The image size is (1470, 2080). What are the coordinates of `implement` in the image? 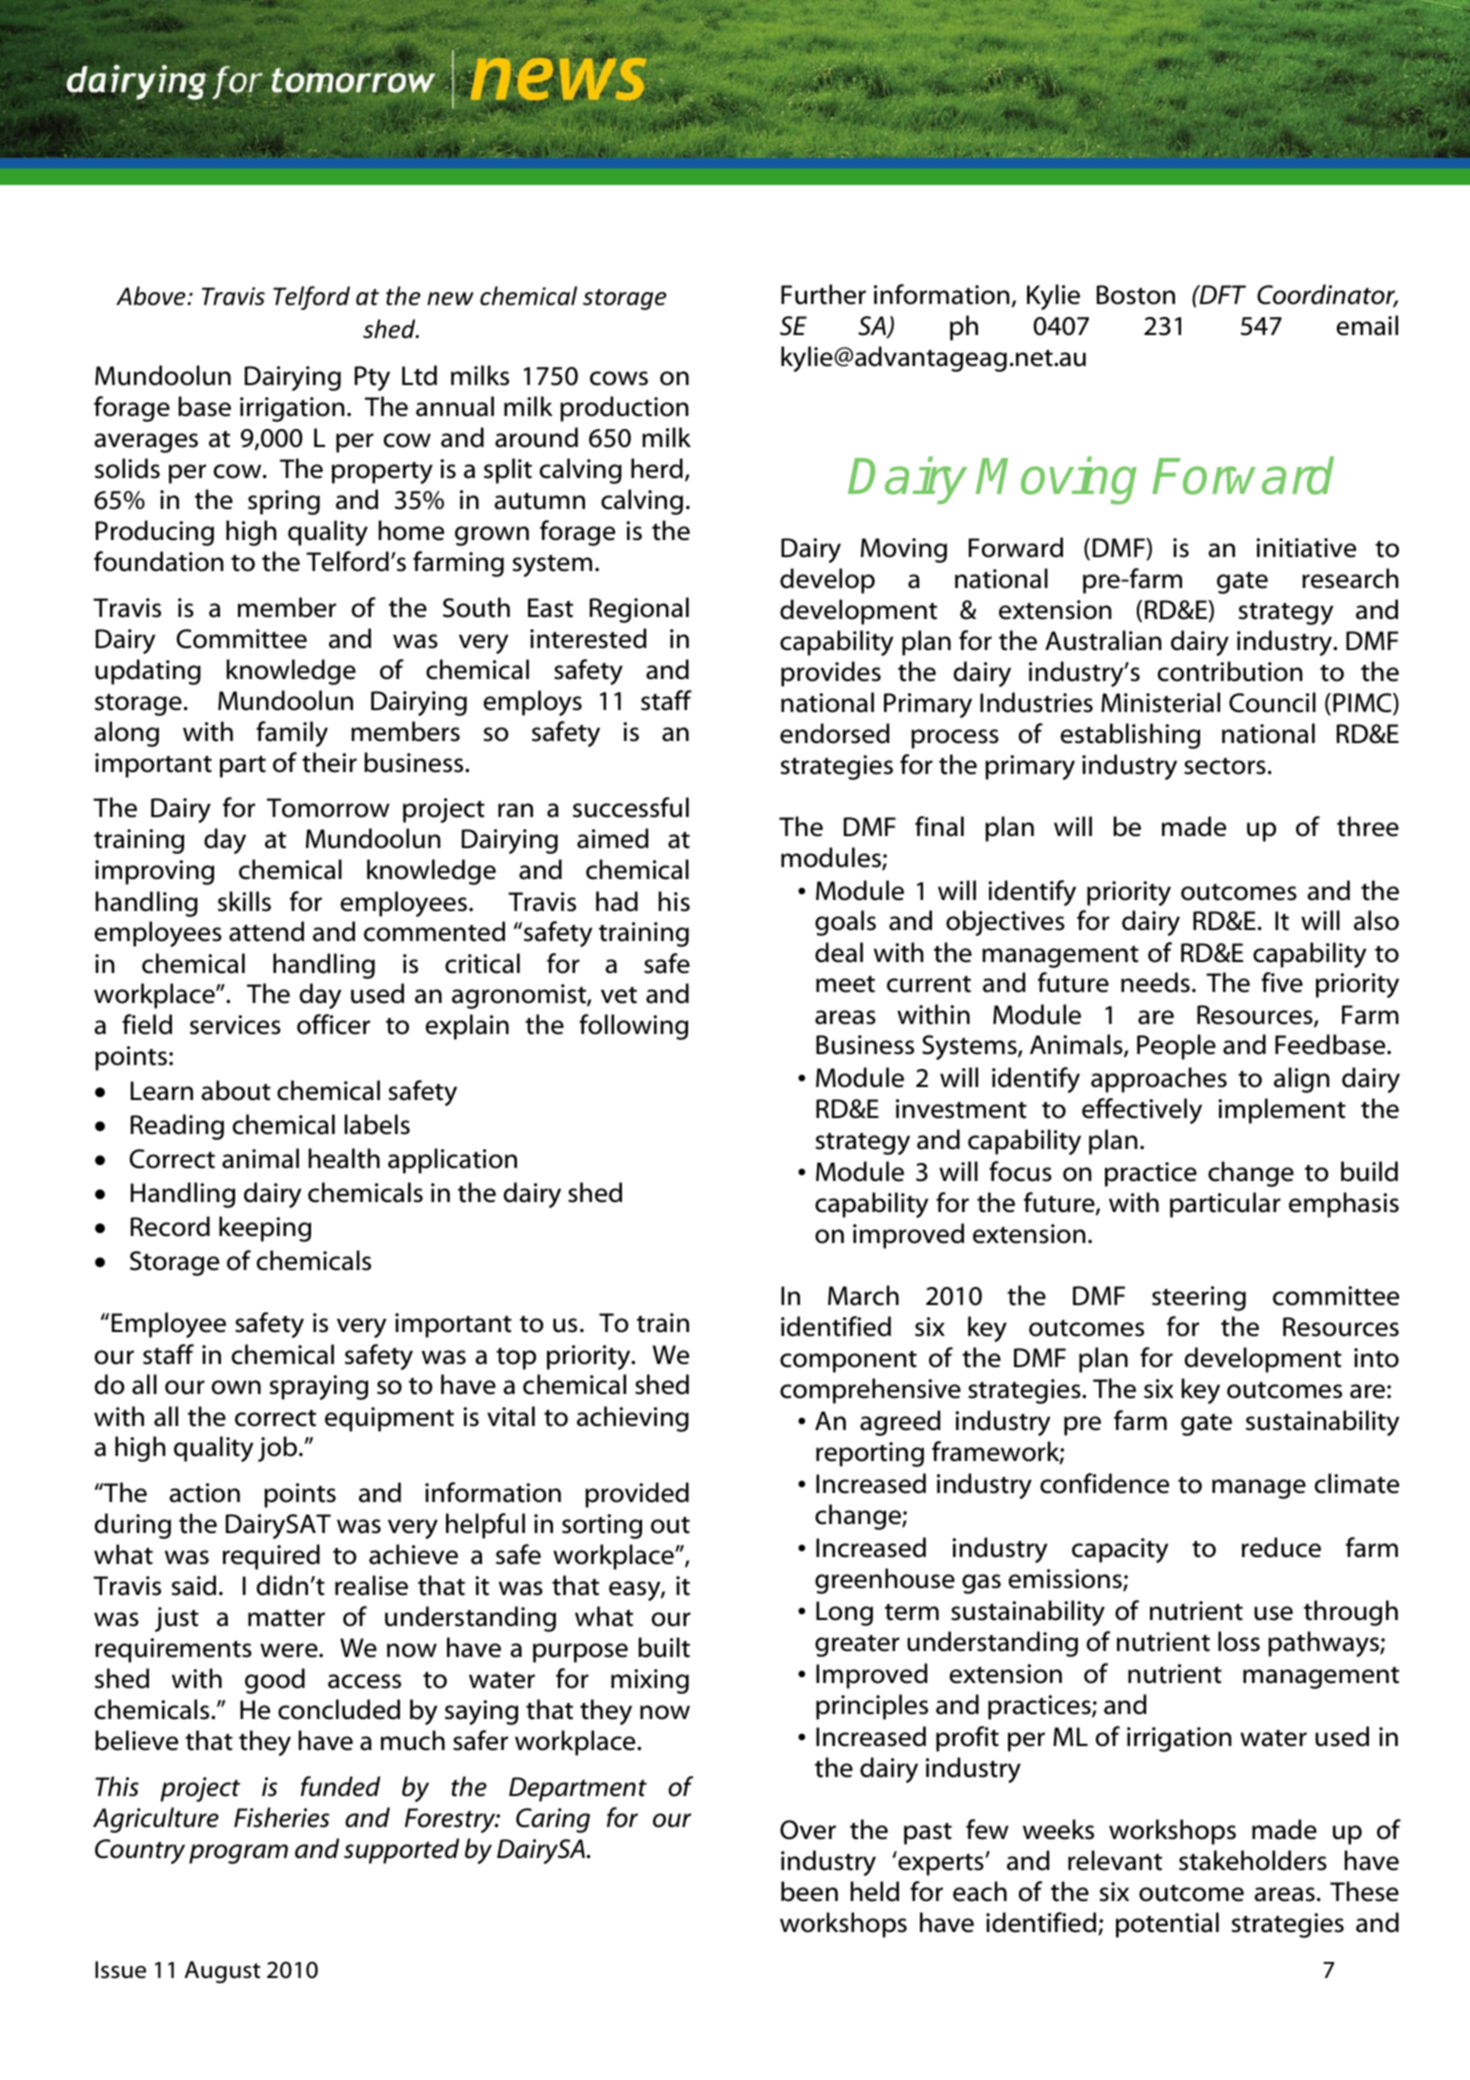 It's located at (1282, 1111).
